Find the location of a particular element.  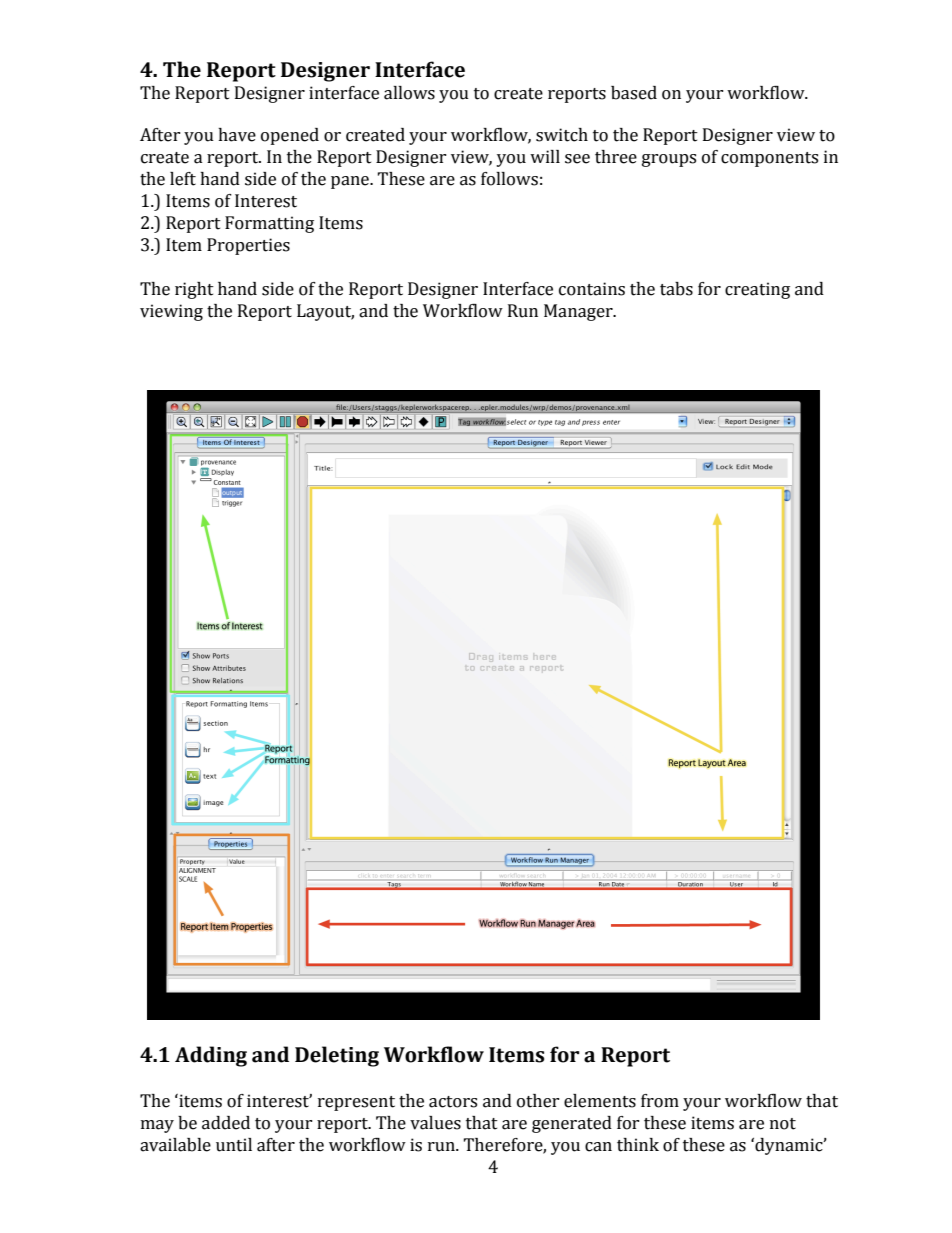

creating is located at coordinates (757, 290).
